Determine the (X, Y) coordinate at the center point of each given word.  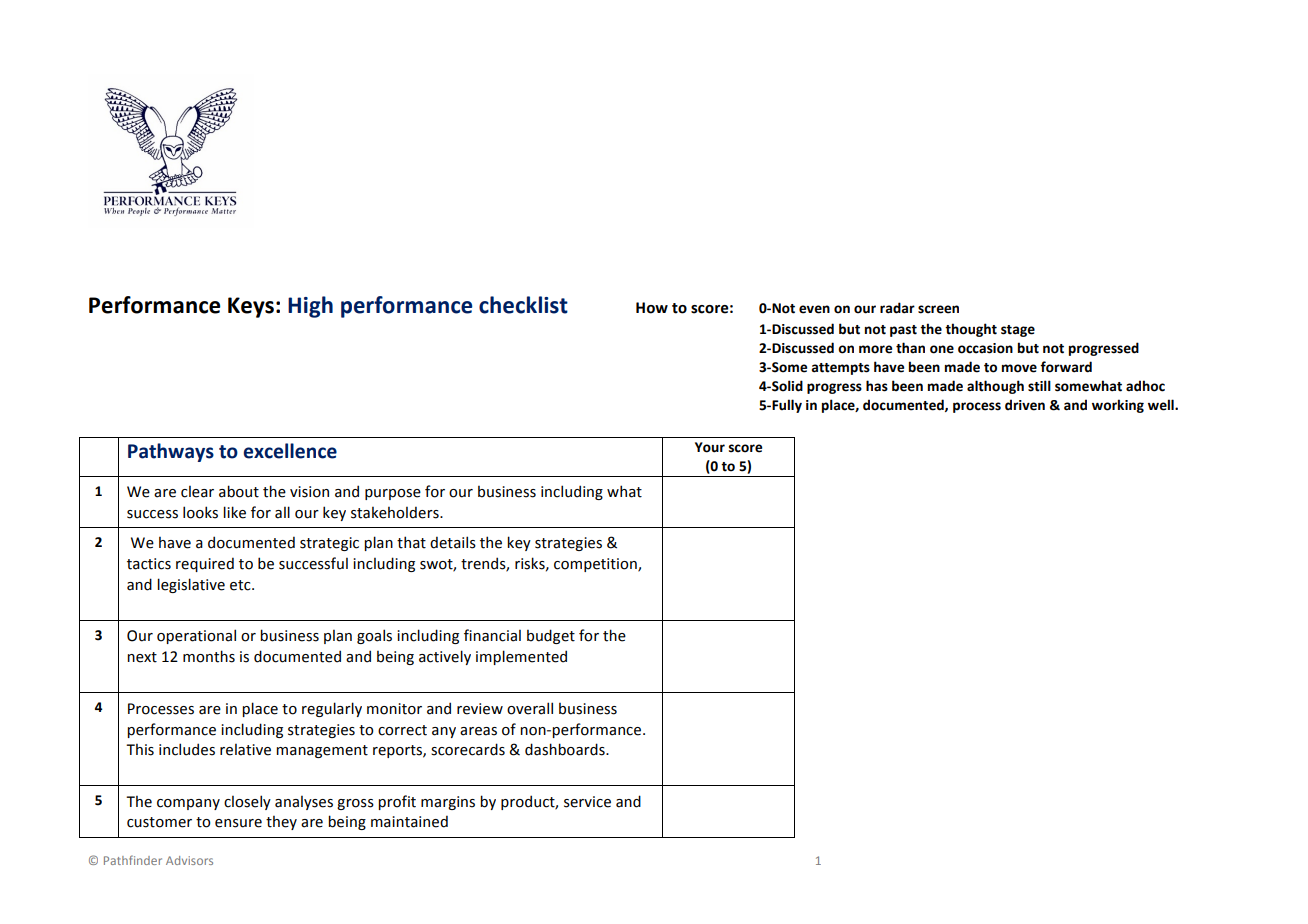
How (652, 308)
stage (1018, 331)
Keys (251, 307)
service (587, 802)
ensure (238, 823)
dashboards (566, 749)
